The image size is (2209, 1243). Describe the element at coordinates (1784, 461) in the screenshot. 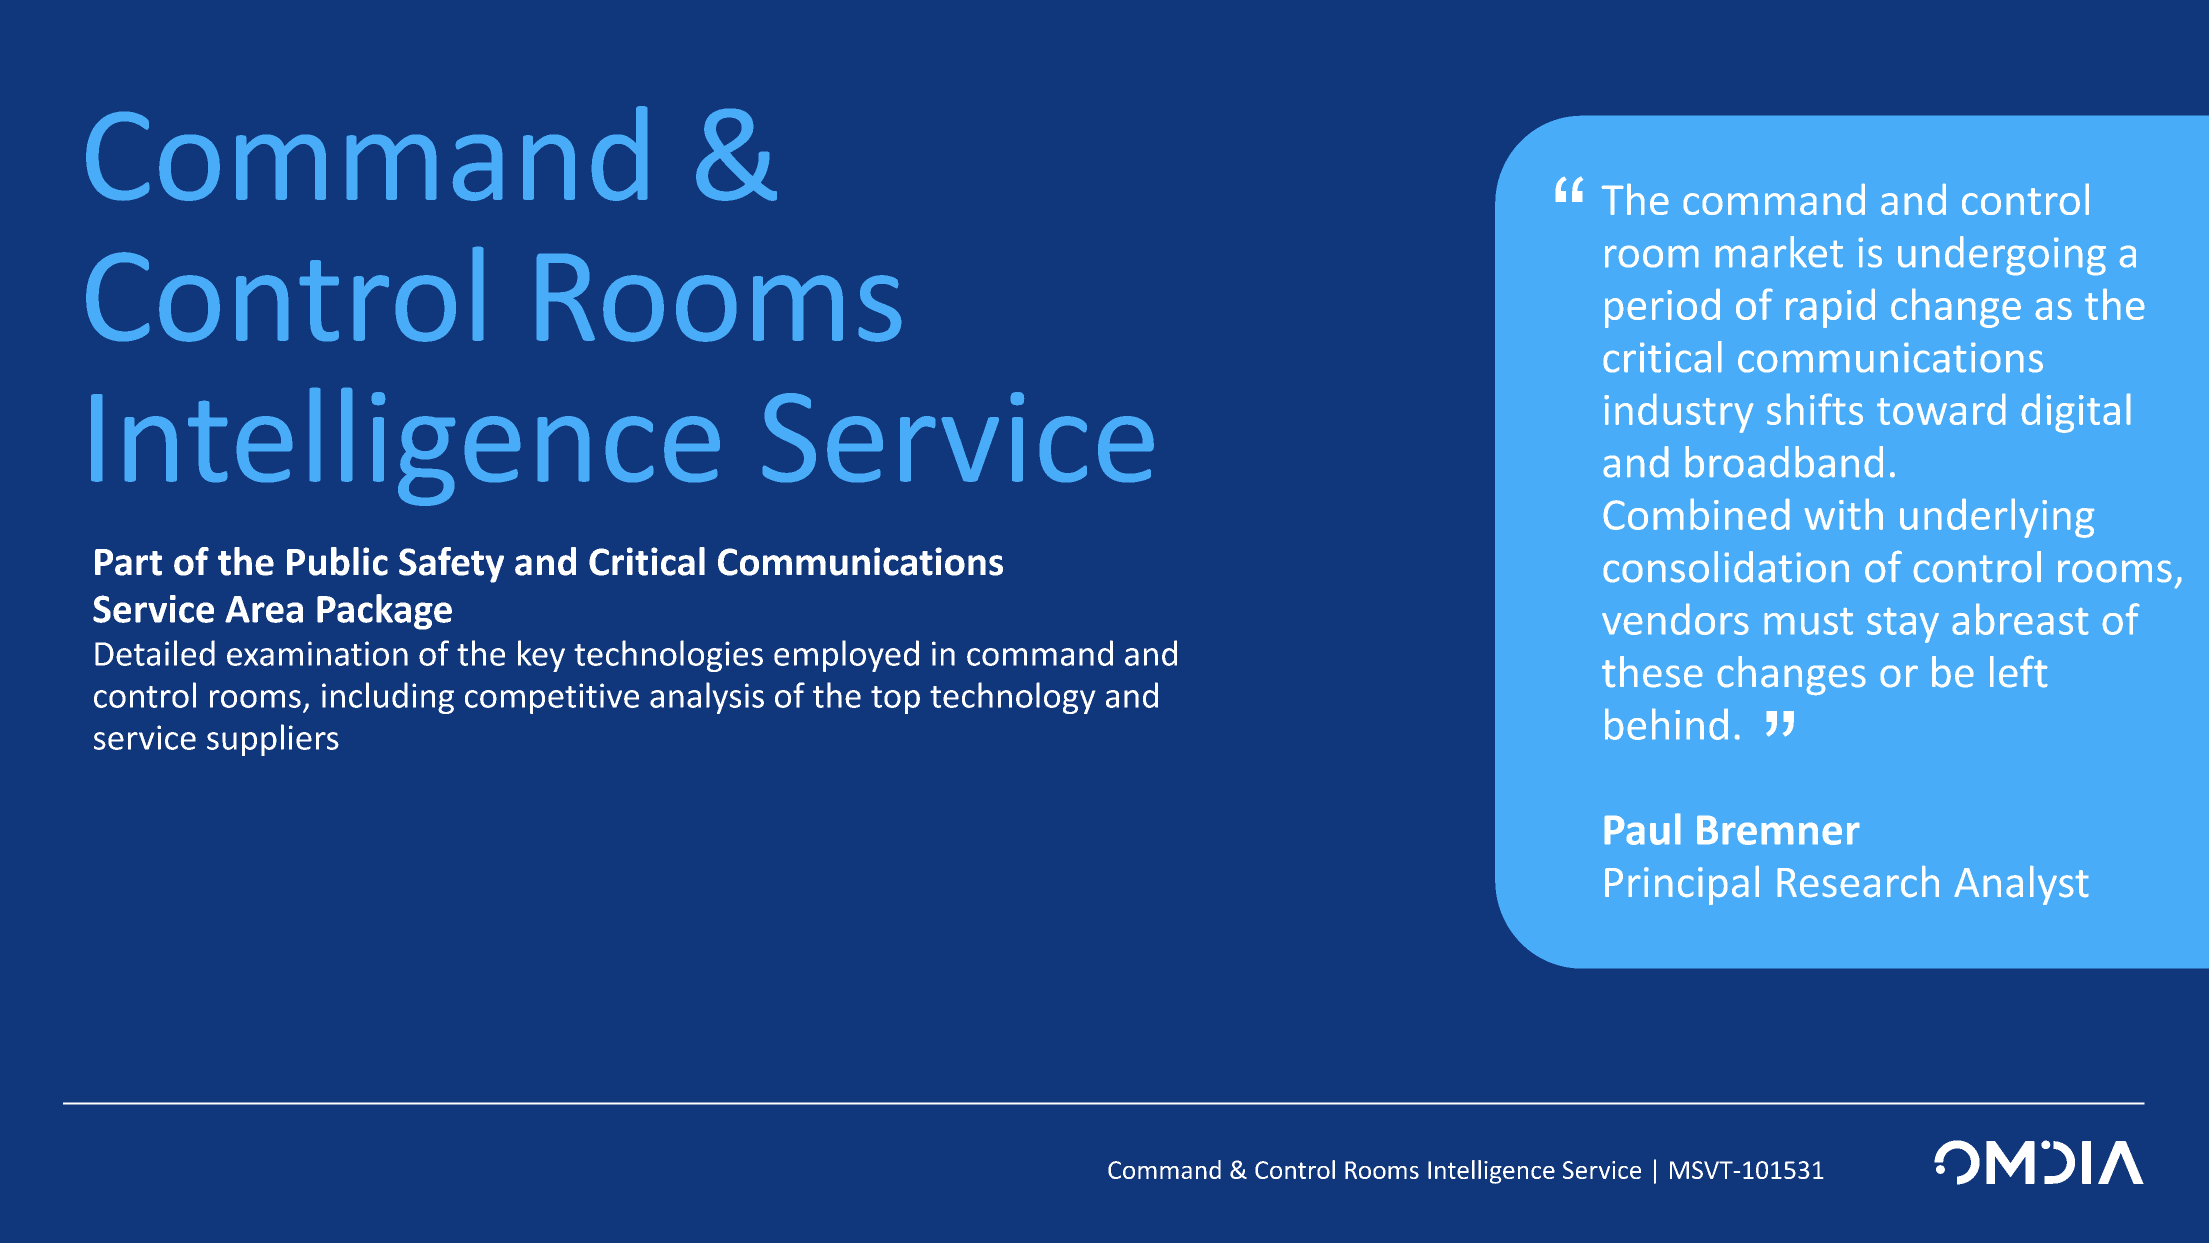

I see `broadband` at that location.
